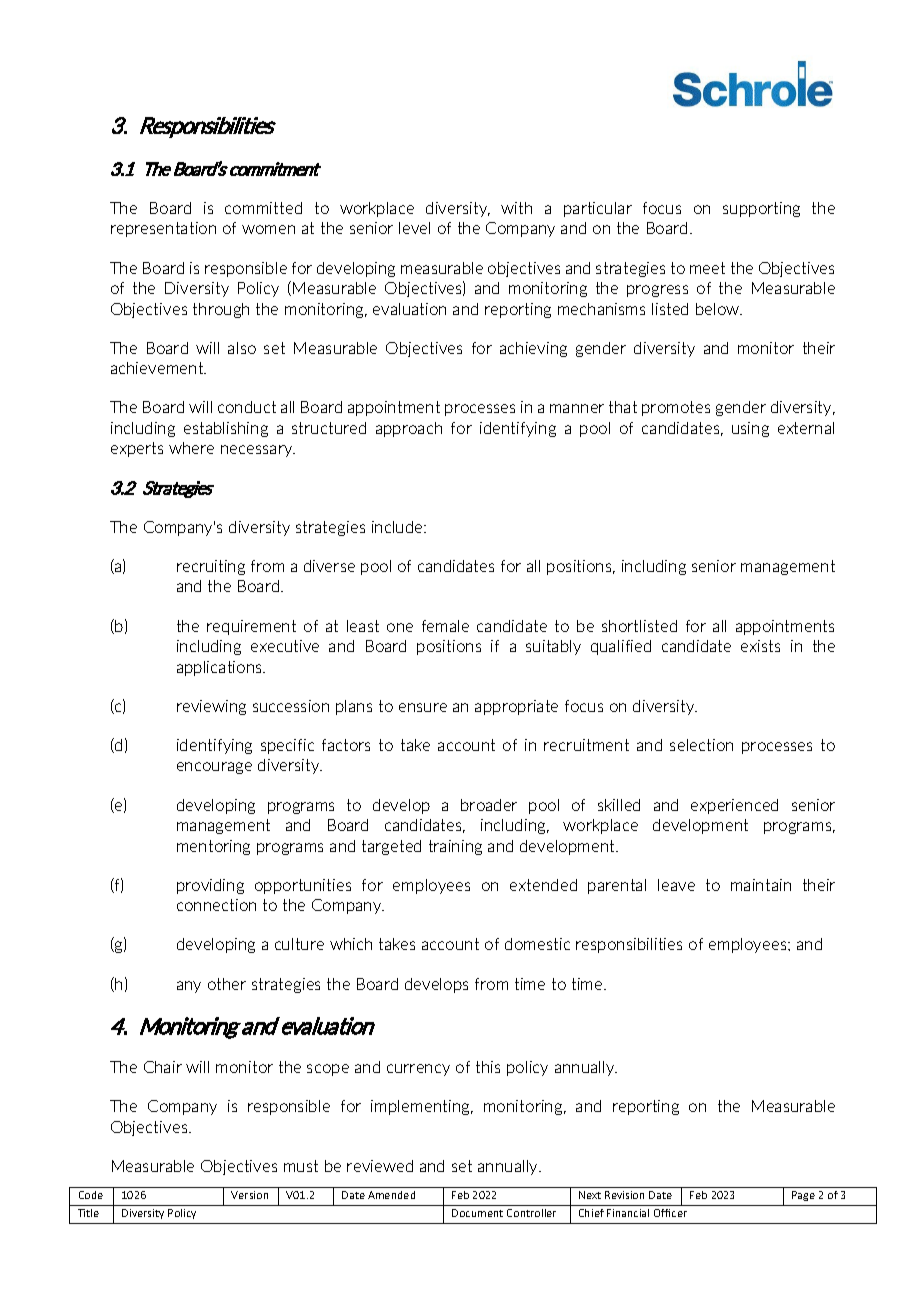 This screenshot has width=924, height=1308. Describe the element at coordinates (211, 567) in the screenshot. I see `recruiting` at that location.
